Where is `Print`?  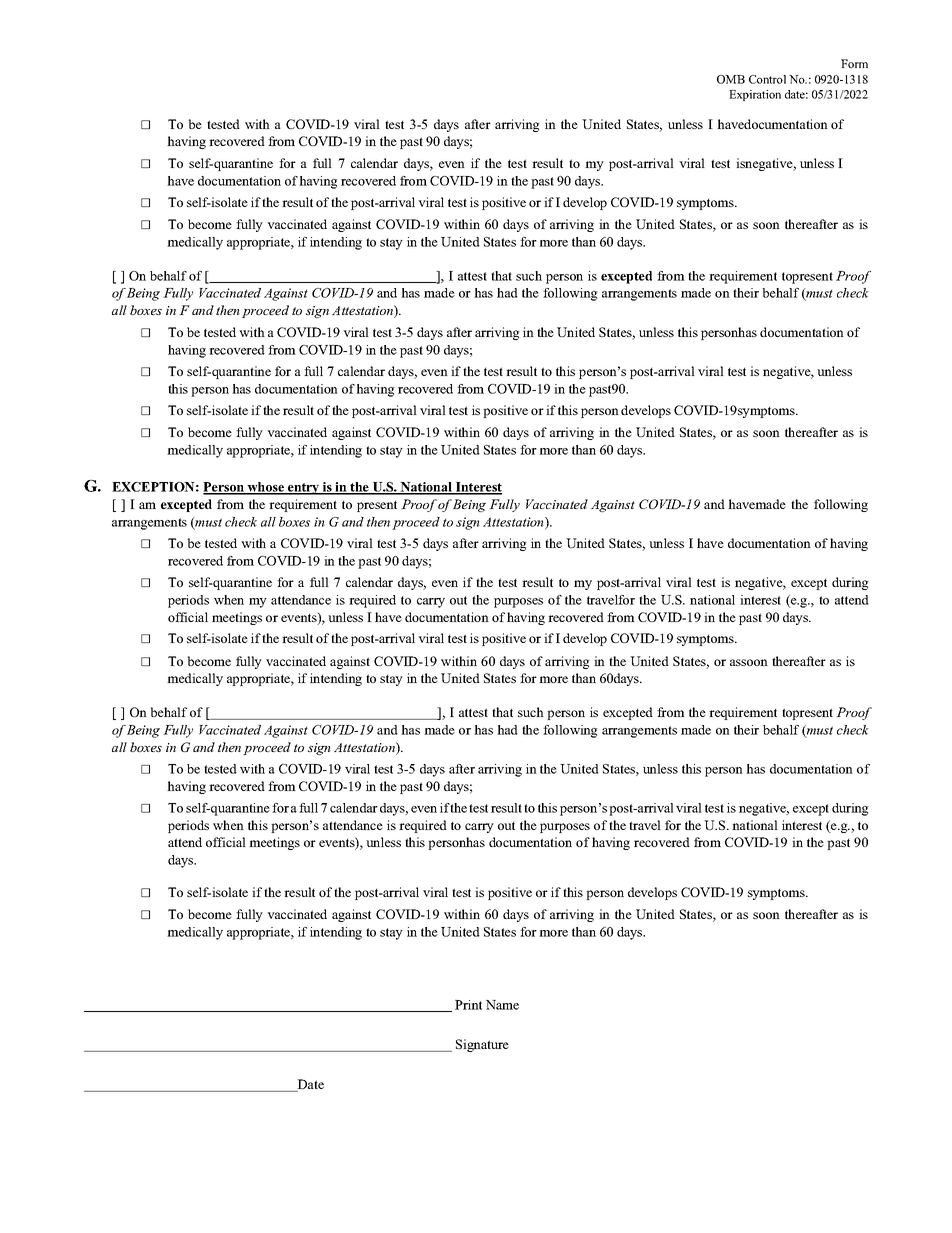 Print is located at coordinates (468, 1005).
